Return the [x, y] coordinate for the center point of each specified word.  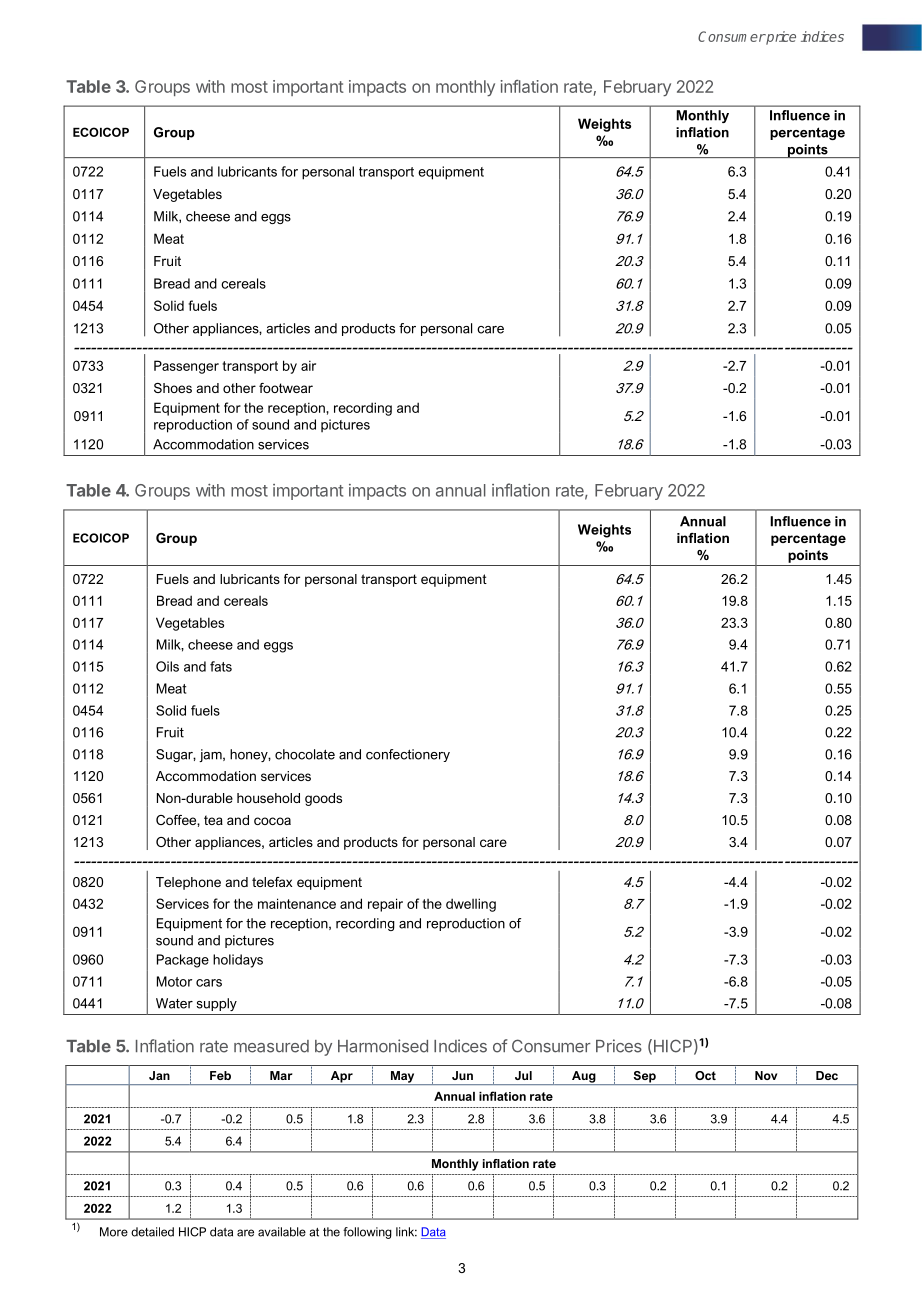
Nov [766, 1075]
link [406, 1232]
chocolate [305, 754]
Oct [705, 1075]
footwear [286, 388]
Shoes [173, 388]
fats [221, 666]
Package [183, 961]
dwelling [471, 905]
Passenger [186, 367]
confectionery [408, 755]
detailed [152, 1232]
